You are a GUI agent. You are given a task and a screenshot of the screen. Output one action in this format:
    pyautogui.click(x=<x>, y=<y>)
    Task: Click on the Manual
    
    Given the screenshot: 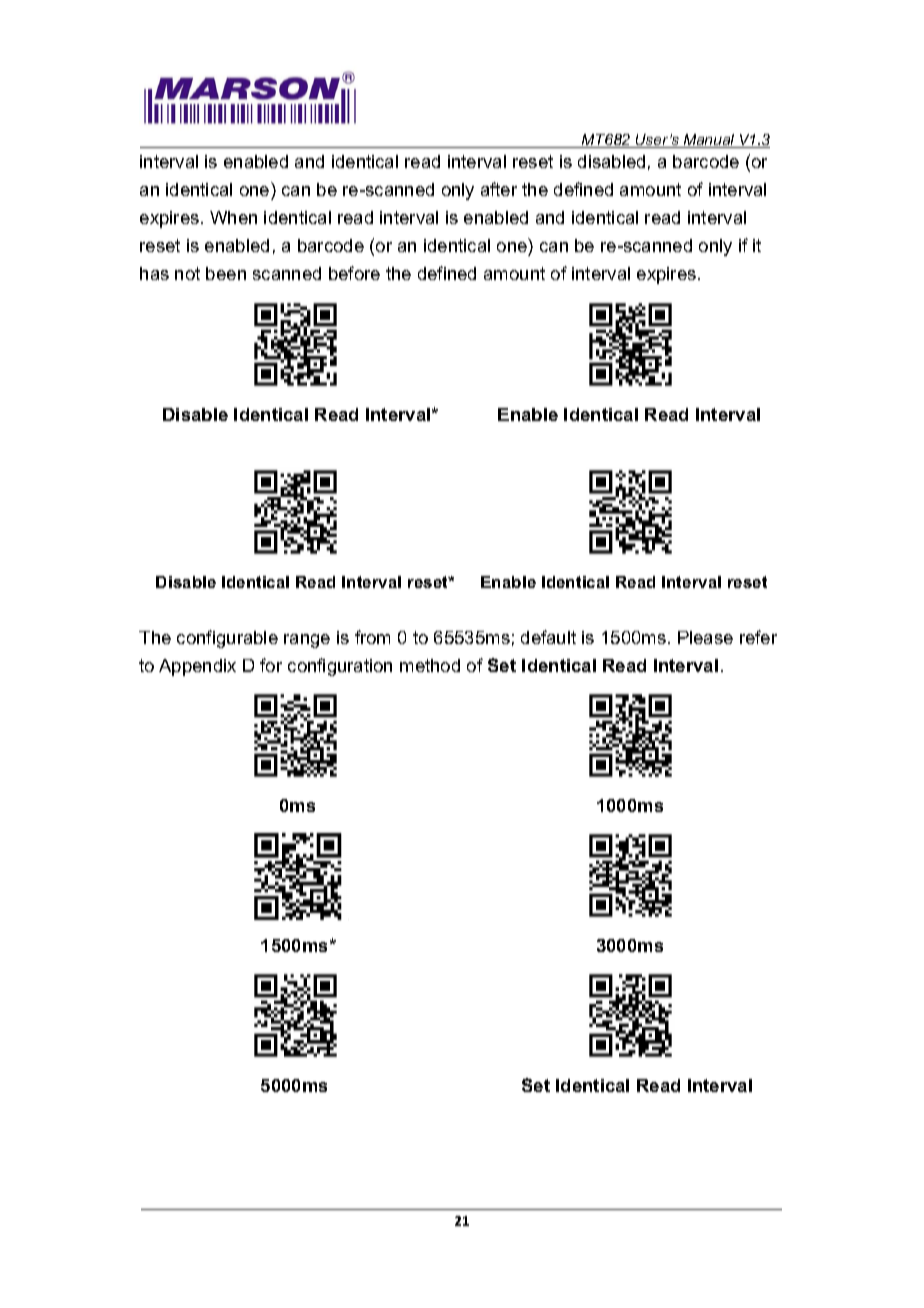 What is the action you would take?
    pyautogui.click(x=709, y=141)
